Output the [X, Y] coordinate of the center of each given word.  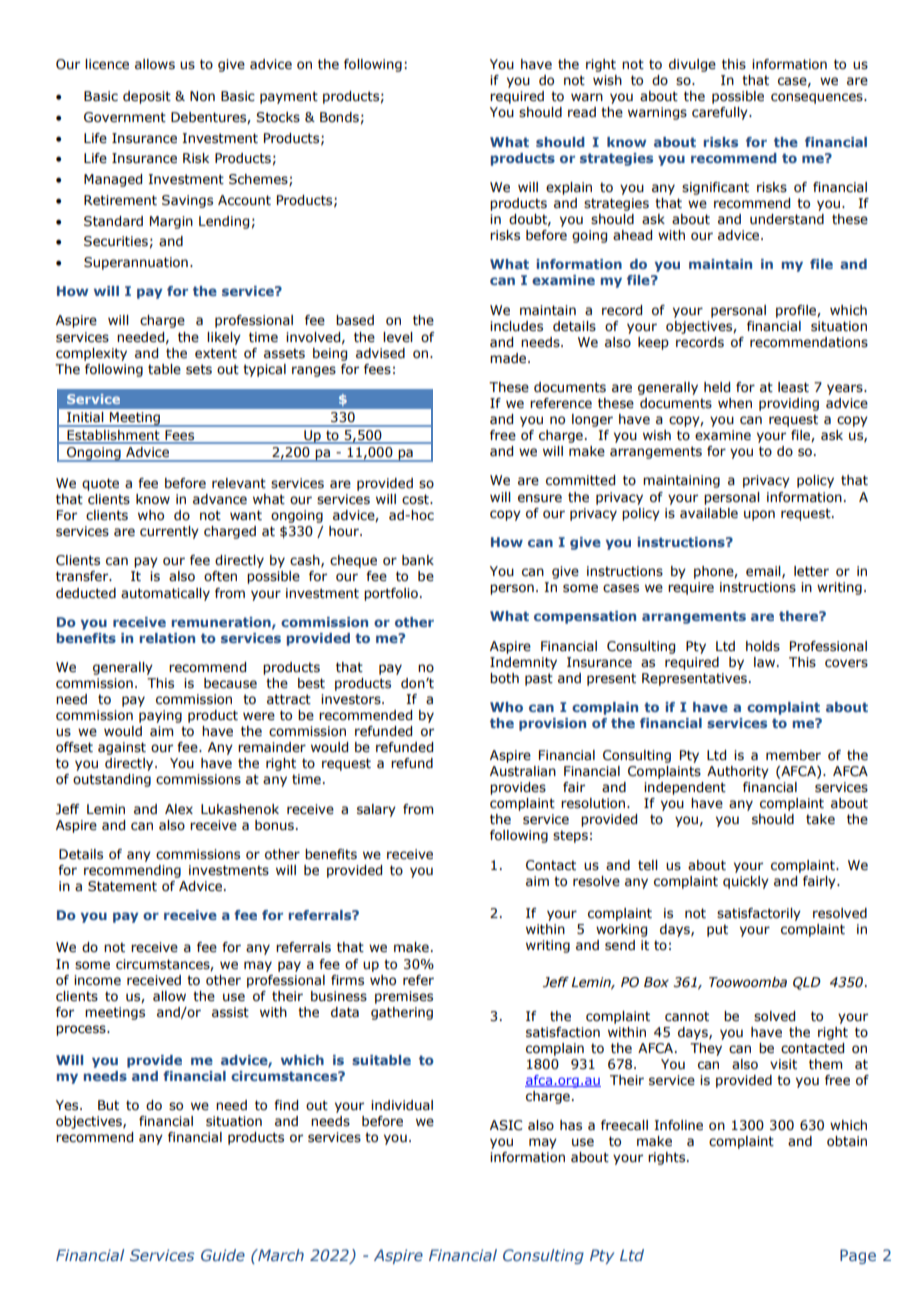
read [582, 112]
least [793, 387]
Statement [122, 886]
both [504, 678]
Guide [223, 1255]
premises [404, 997]
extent [216, 353]
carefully [721, 113]
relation [167, 638]
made [509, 358]
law [766, 662]
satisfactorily [759, 914]
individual [402, 1105]
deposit [147, 97]
